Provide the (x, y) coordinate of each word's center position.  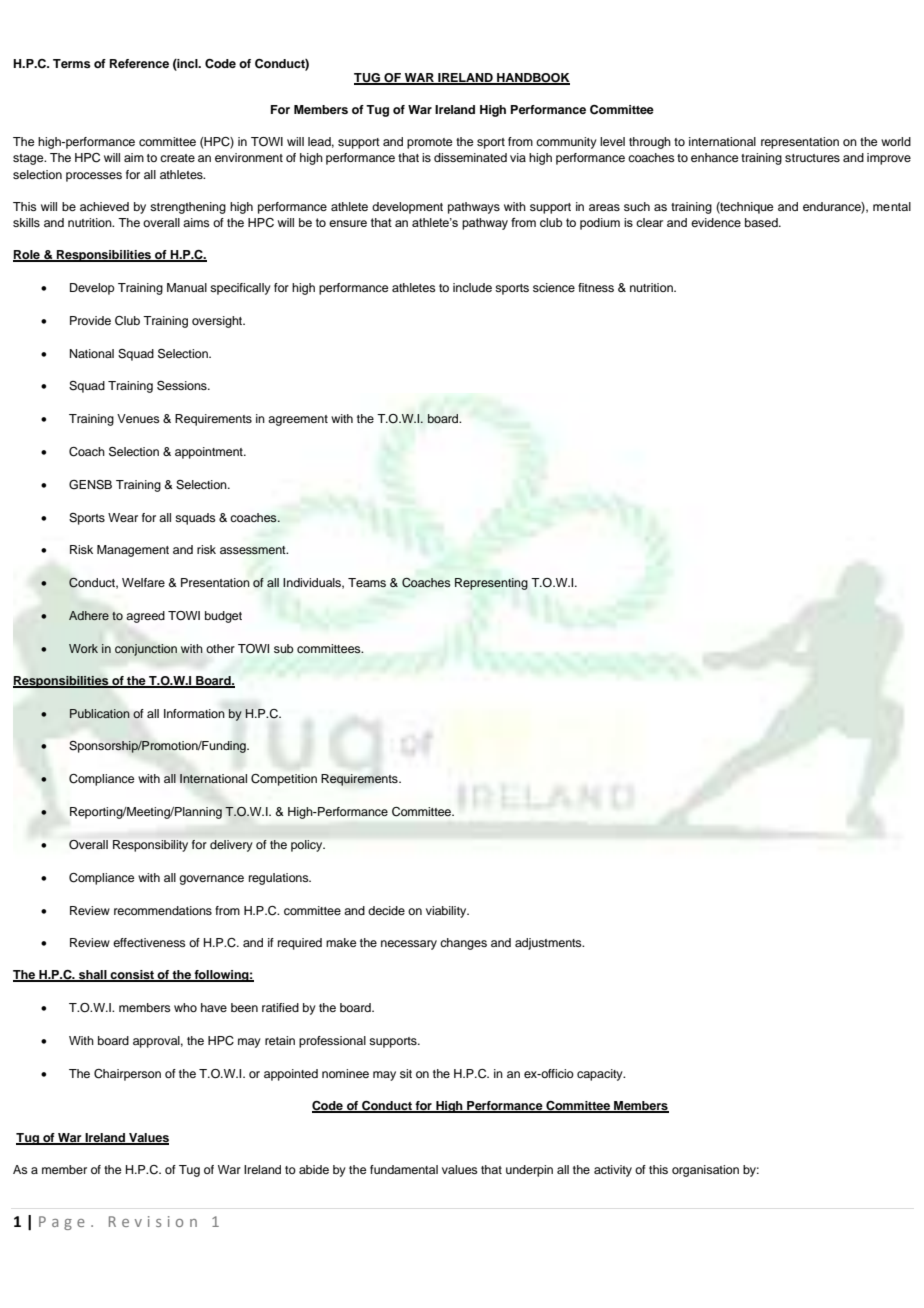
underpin (529, 1171)
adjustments (549, 944)
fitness (596, 287)
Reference (139, 63)
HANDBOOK (532, 79)
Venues (138, 418)
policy (308, 846)
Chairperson (127, 1075)
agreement (298, 420)
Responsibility (150, 846)
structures (812, 158)
